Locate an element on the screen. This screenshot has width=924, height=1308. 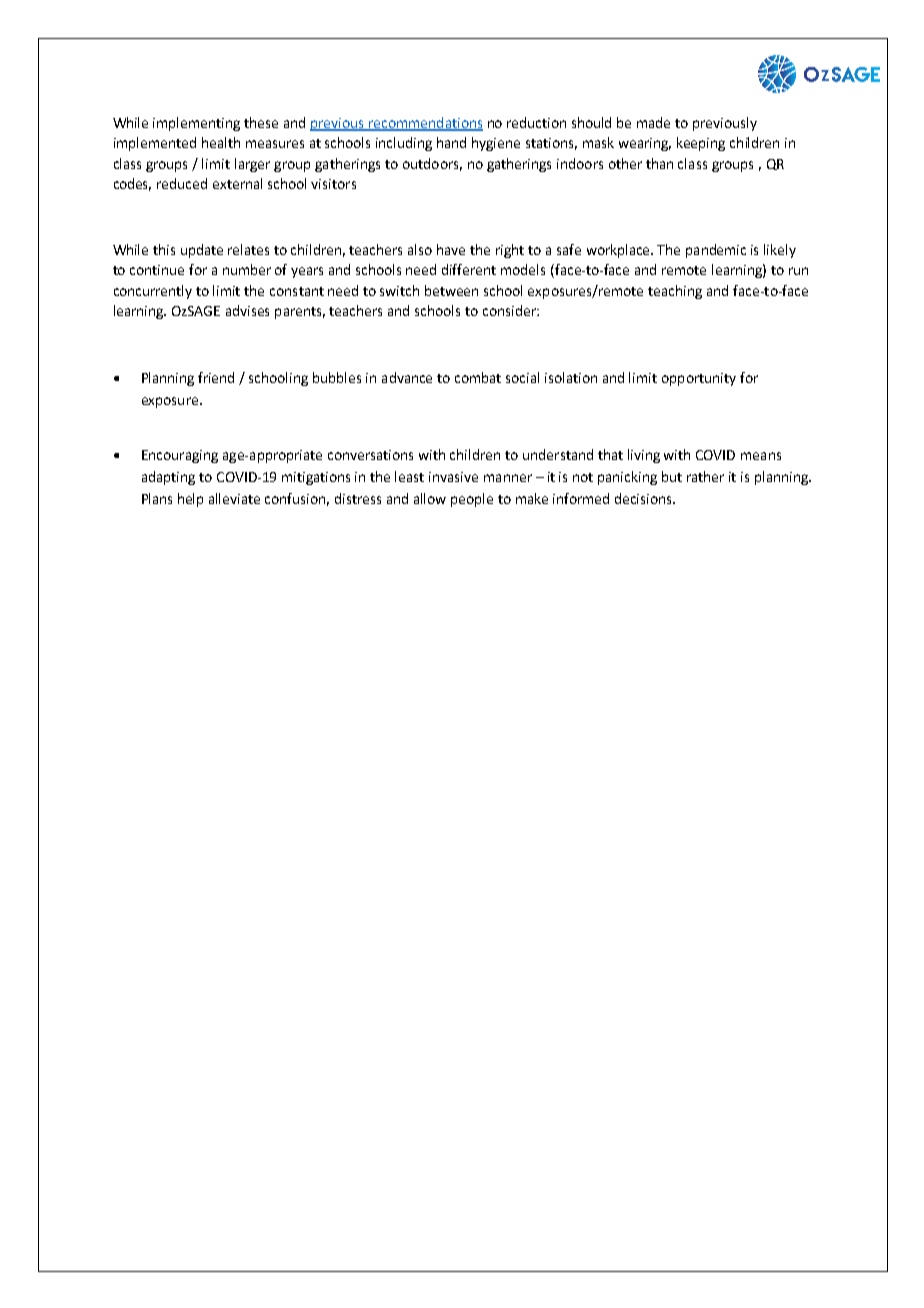
keeping is located at coordinates (701, 144).
